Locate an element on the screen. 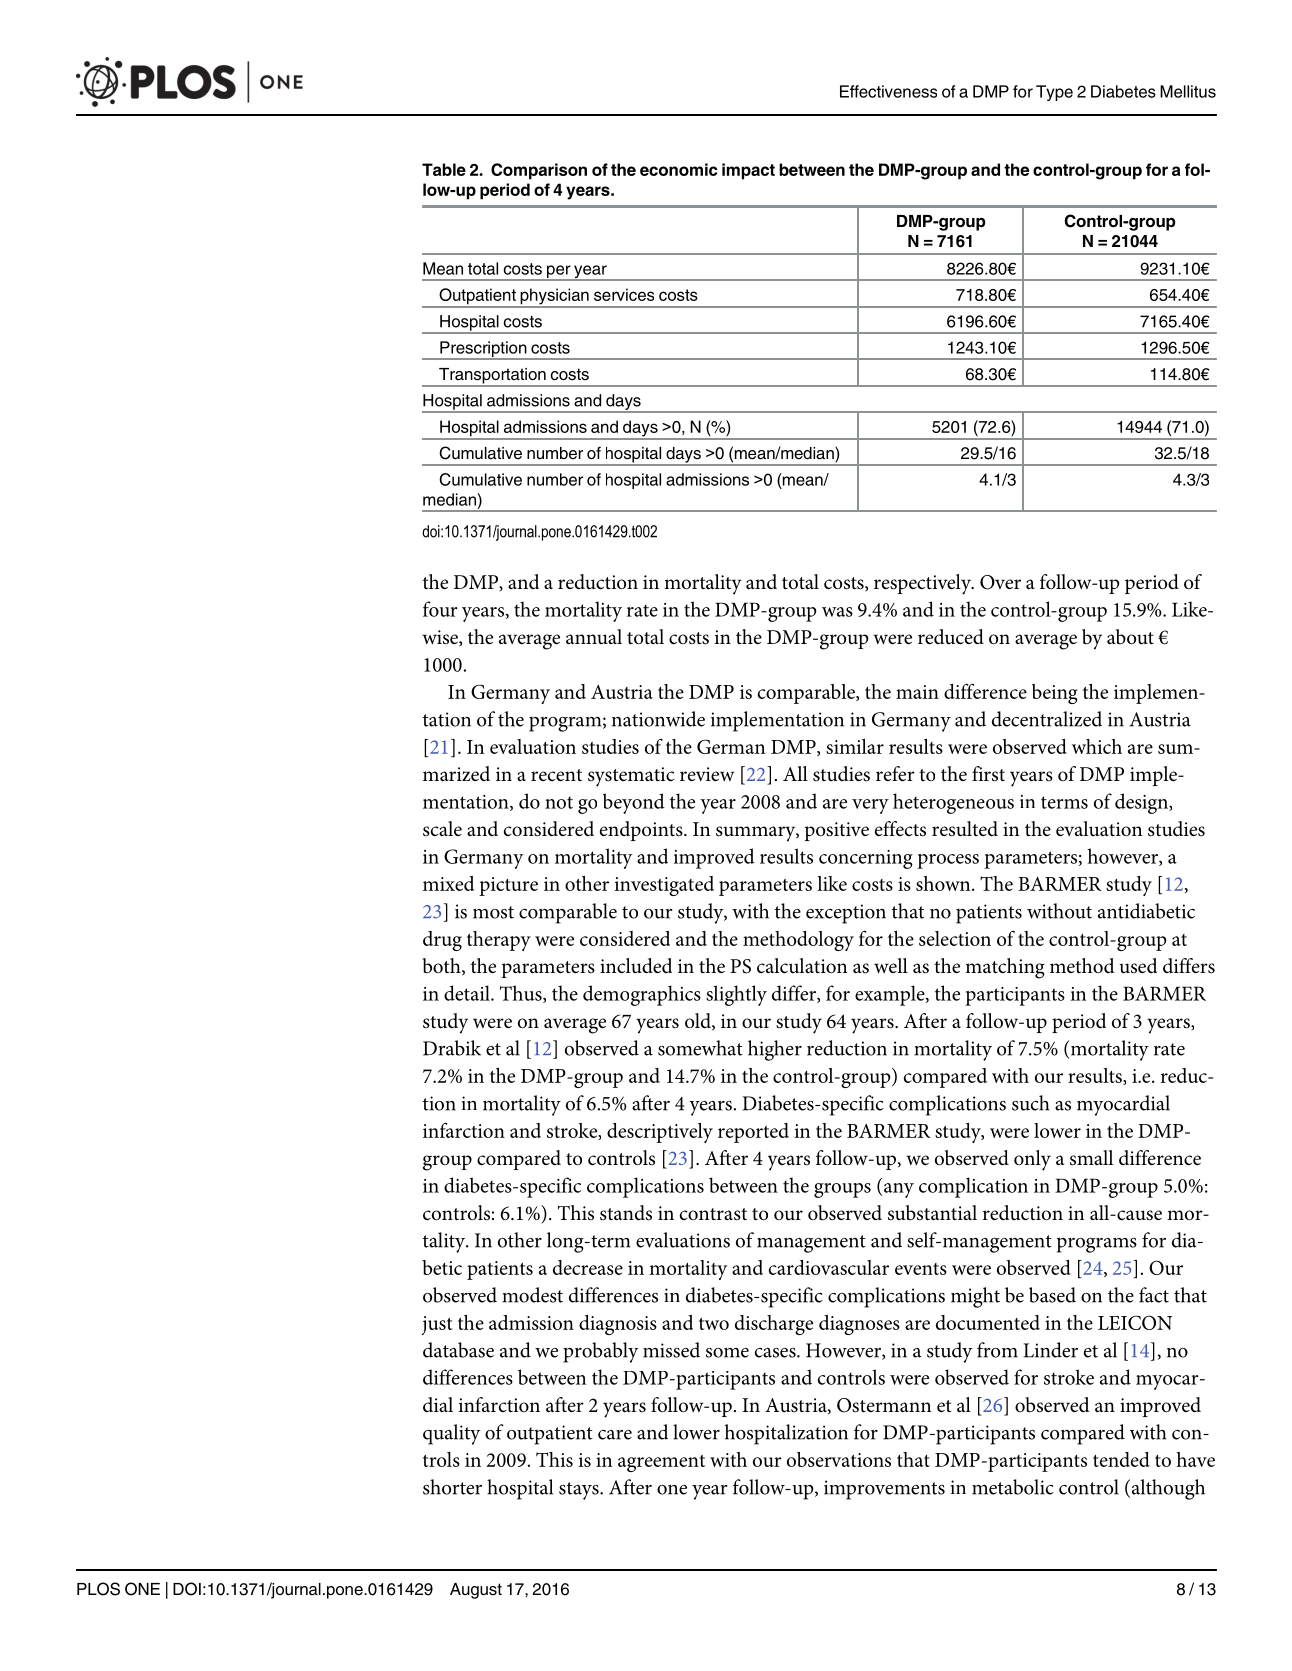  Table is located at coordinates (444, 169).
